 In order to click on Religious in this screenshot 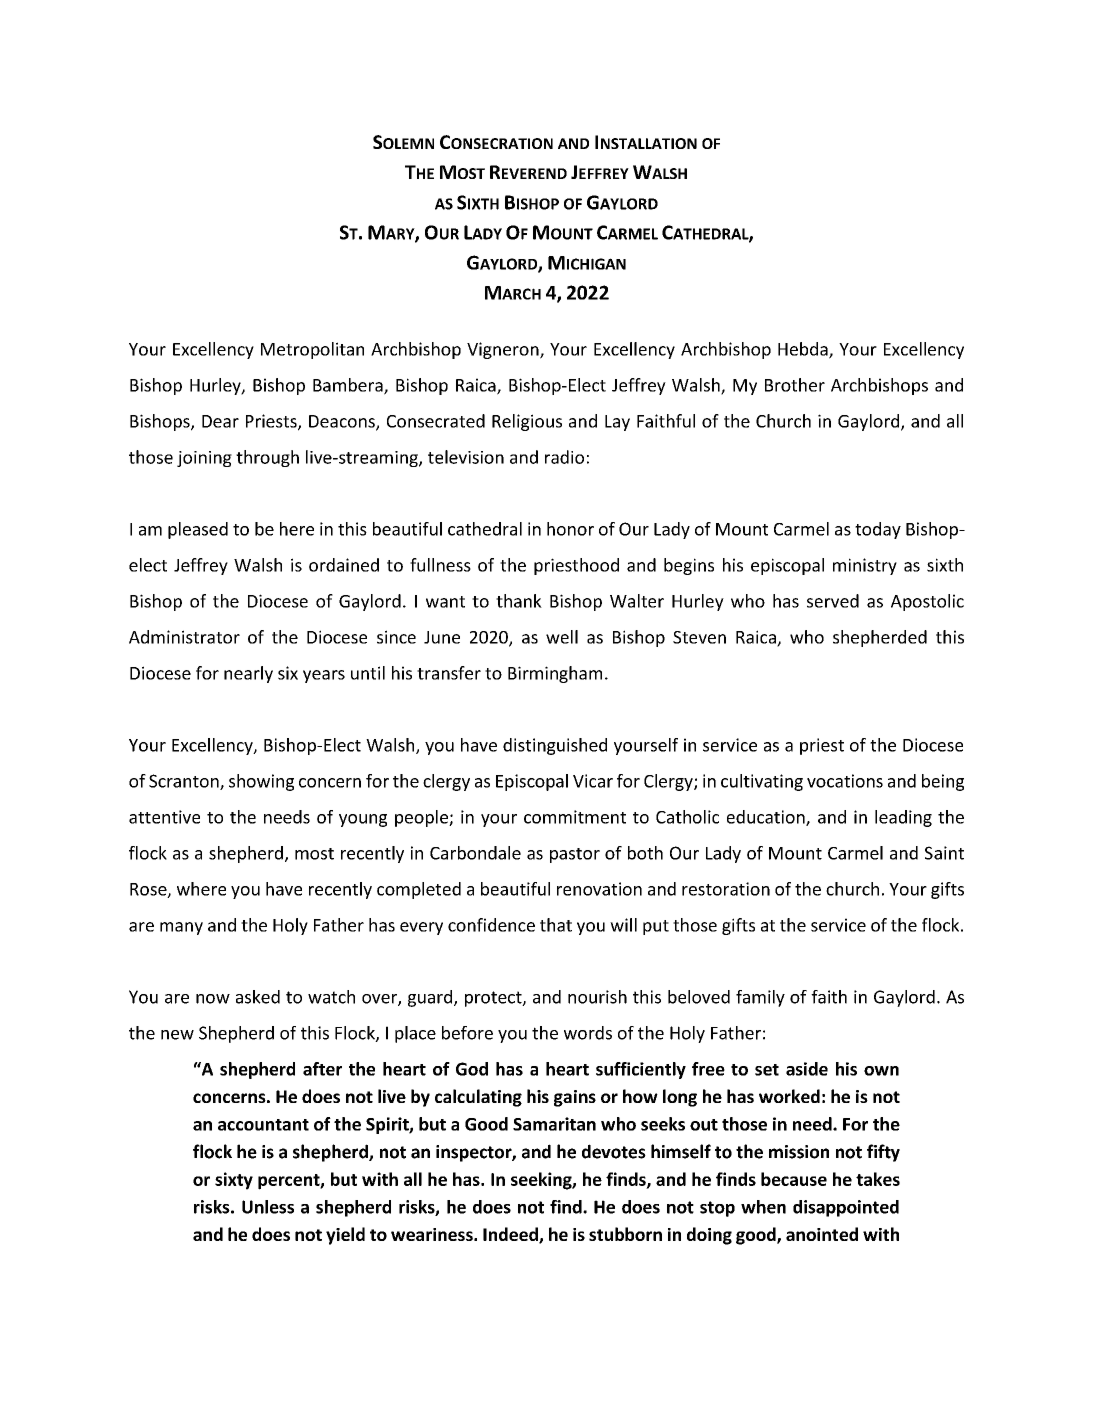, I will do `click(527, 422)`.
